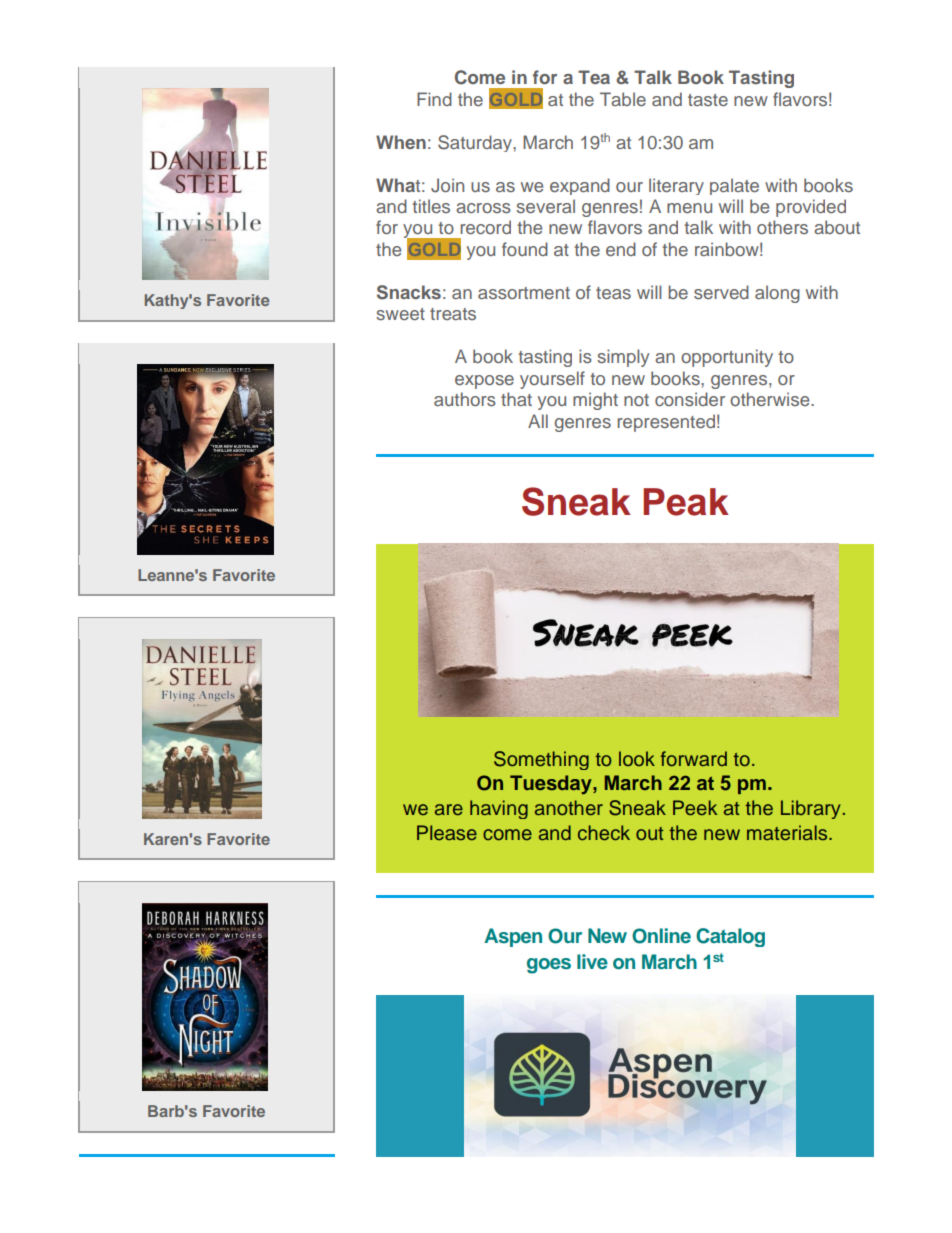 This document has width=952, height=1233. What do you see at coordinates (730, 937) in the document?
I see `Catalog` at bounding box center [730, 937].
